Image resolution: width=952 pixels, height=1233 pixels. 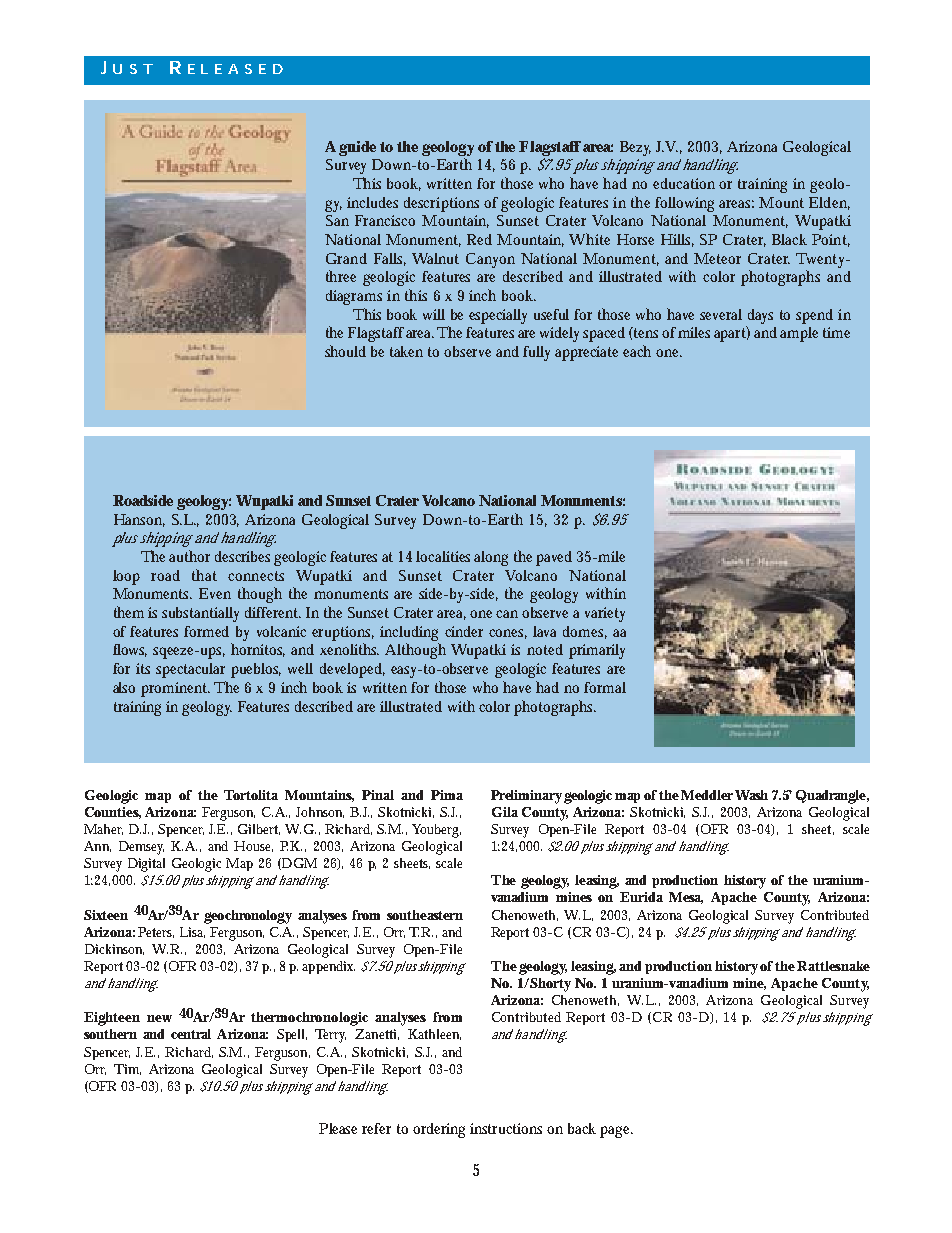 I want to click on Mesa, so click(x=686, y=898).
